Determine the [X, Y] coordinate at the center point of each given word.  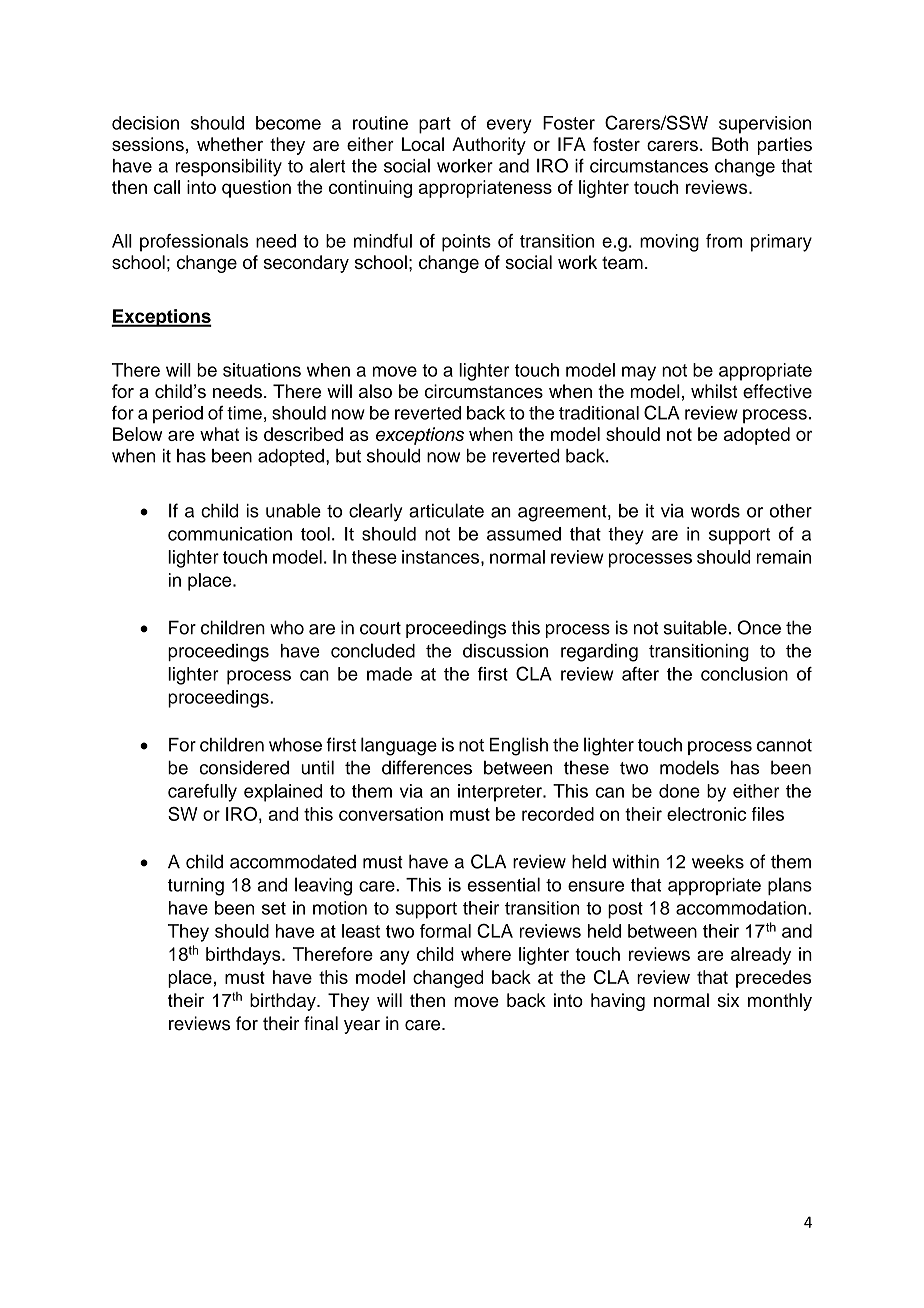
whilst [714, 391]
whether [230, 144]
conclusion [744, 674]
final [321, 1023]
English [518, 746]
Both [730, 144]
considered [244, 767]
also [375, 391]
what [219, 434]
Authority [489, 146]
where [486, 954]
